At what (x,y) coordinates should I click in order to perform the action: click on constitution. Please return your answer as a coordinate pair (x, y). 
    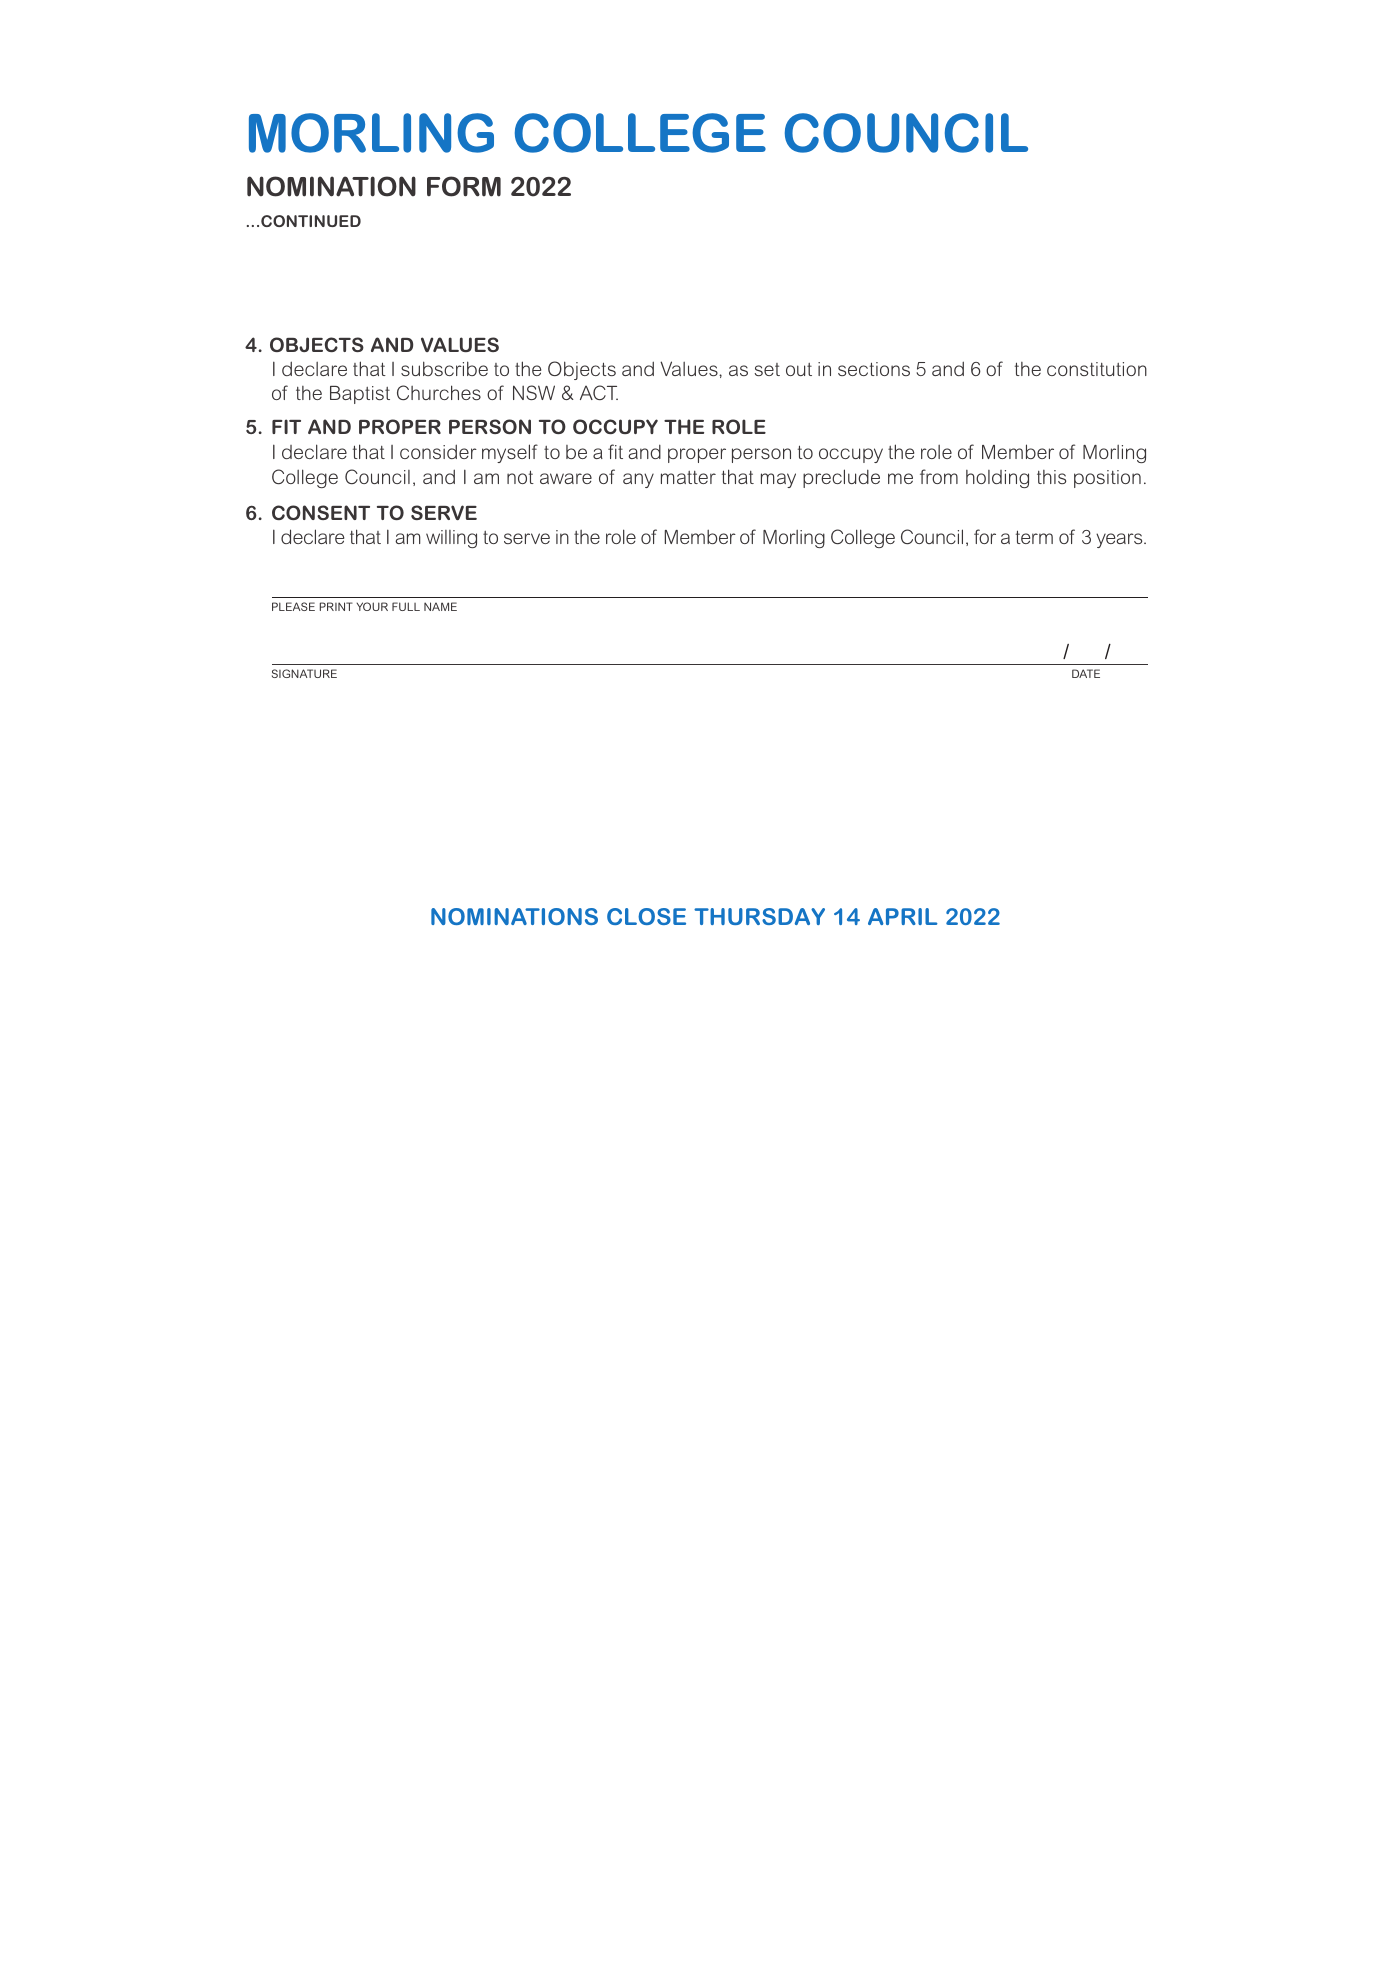
    Looking at the image, I should click on (1097, 369).
